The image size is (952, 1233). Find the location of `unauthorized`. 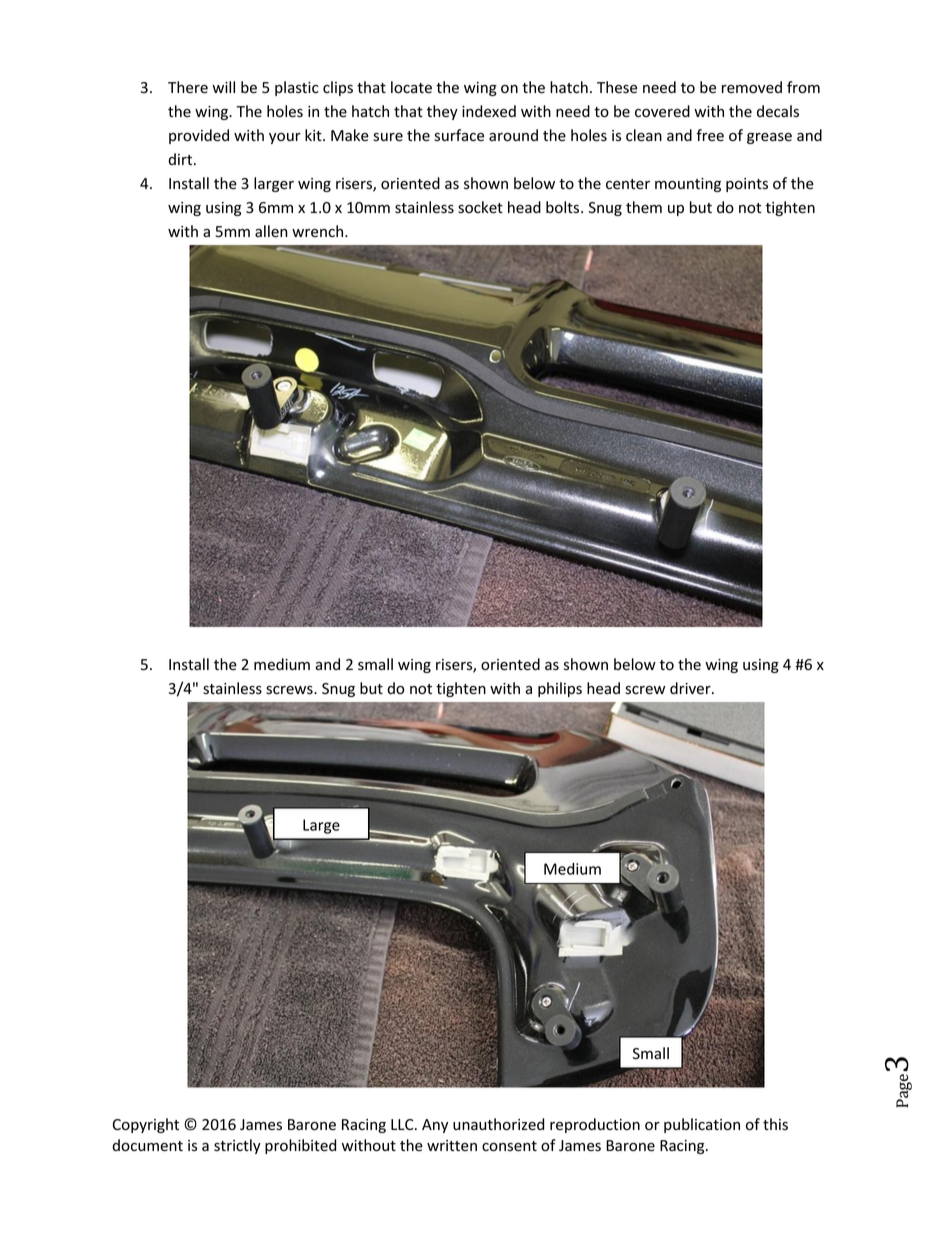

unauthorized is located at coordinates (498, 1124).
